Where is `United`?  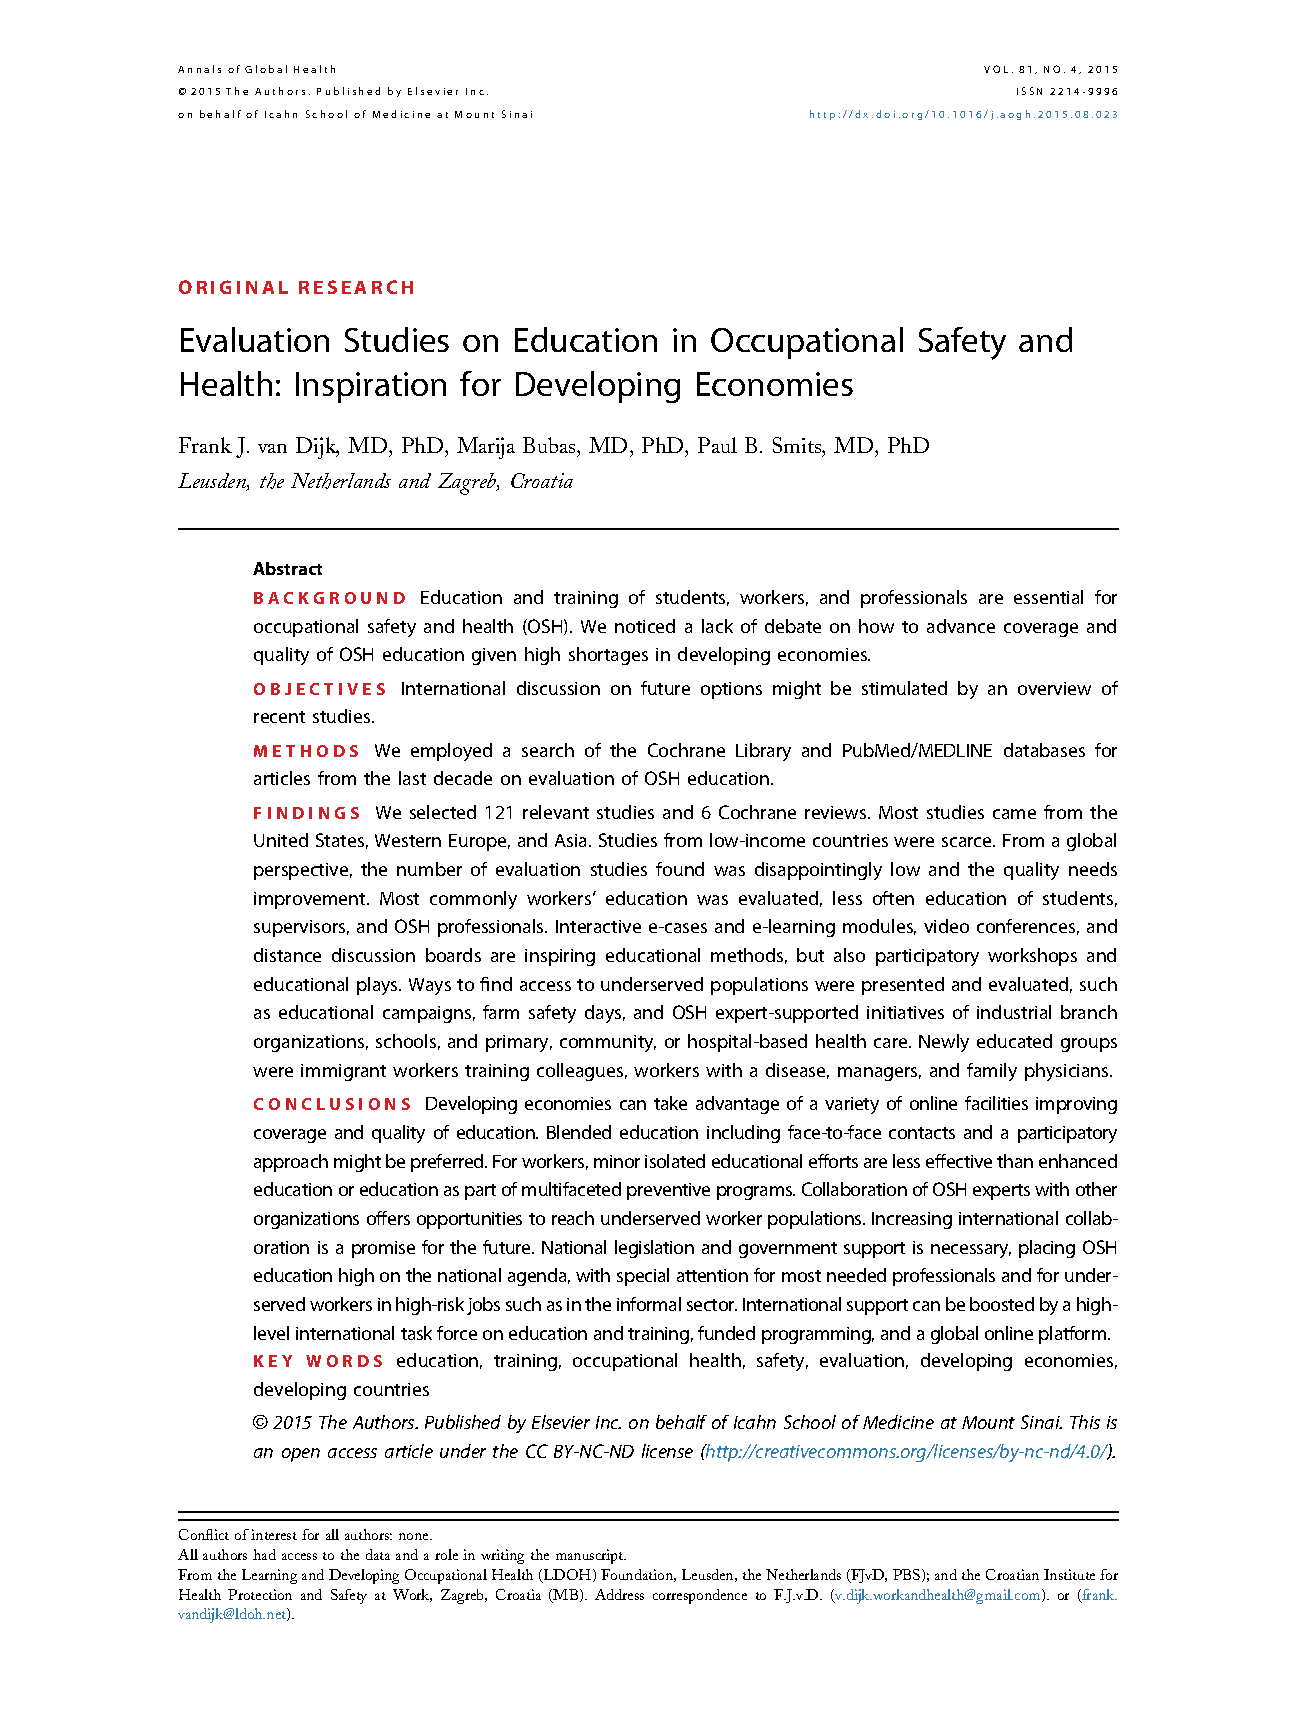 United is located at coordinates (281, 840).
